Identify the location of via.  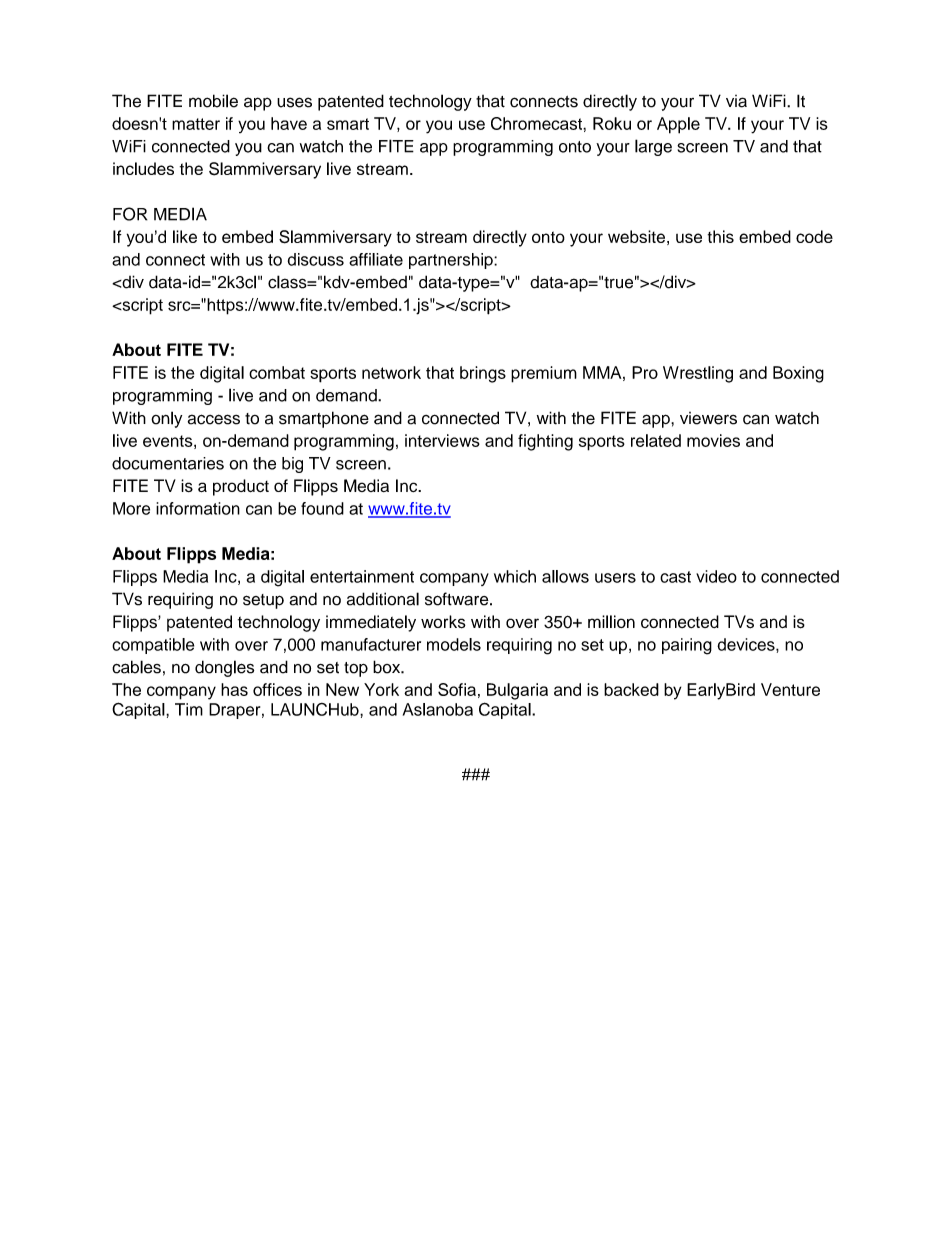
(736, 101).
